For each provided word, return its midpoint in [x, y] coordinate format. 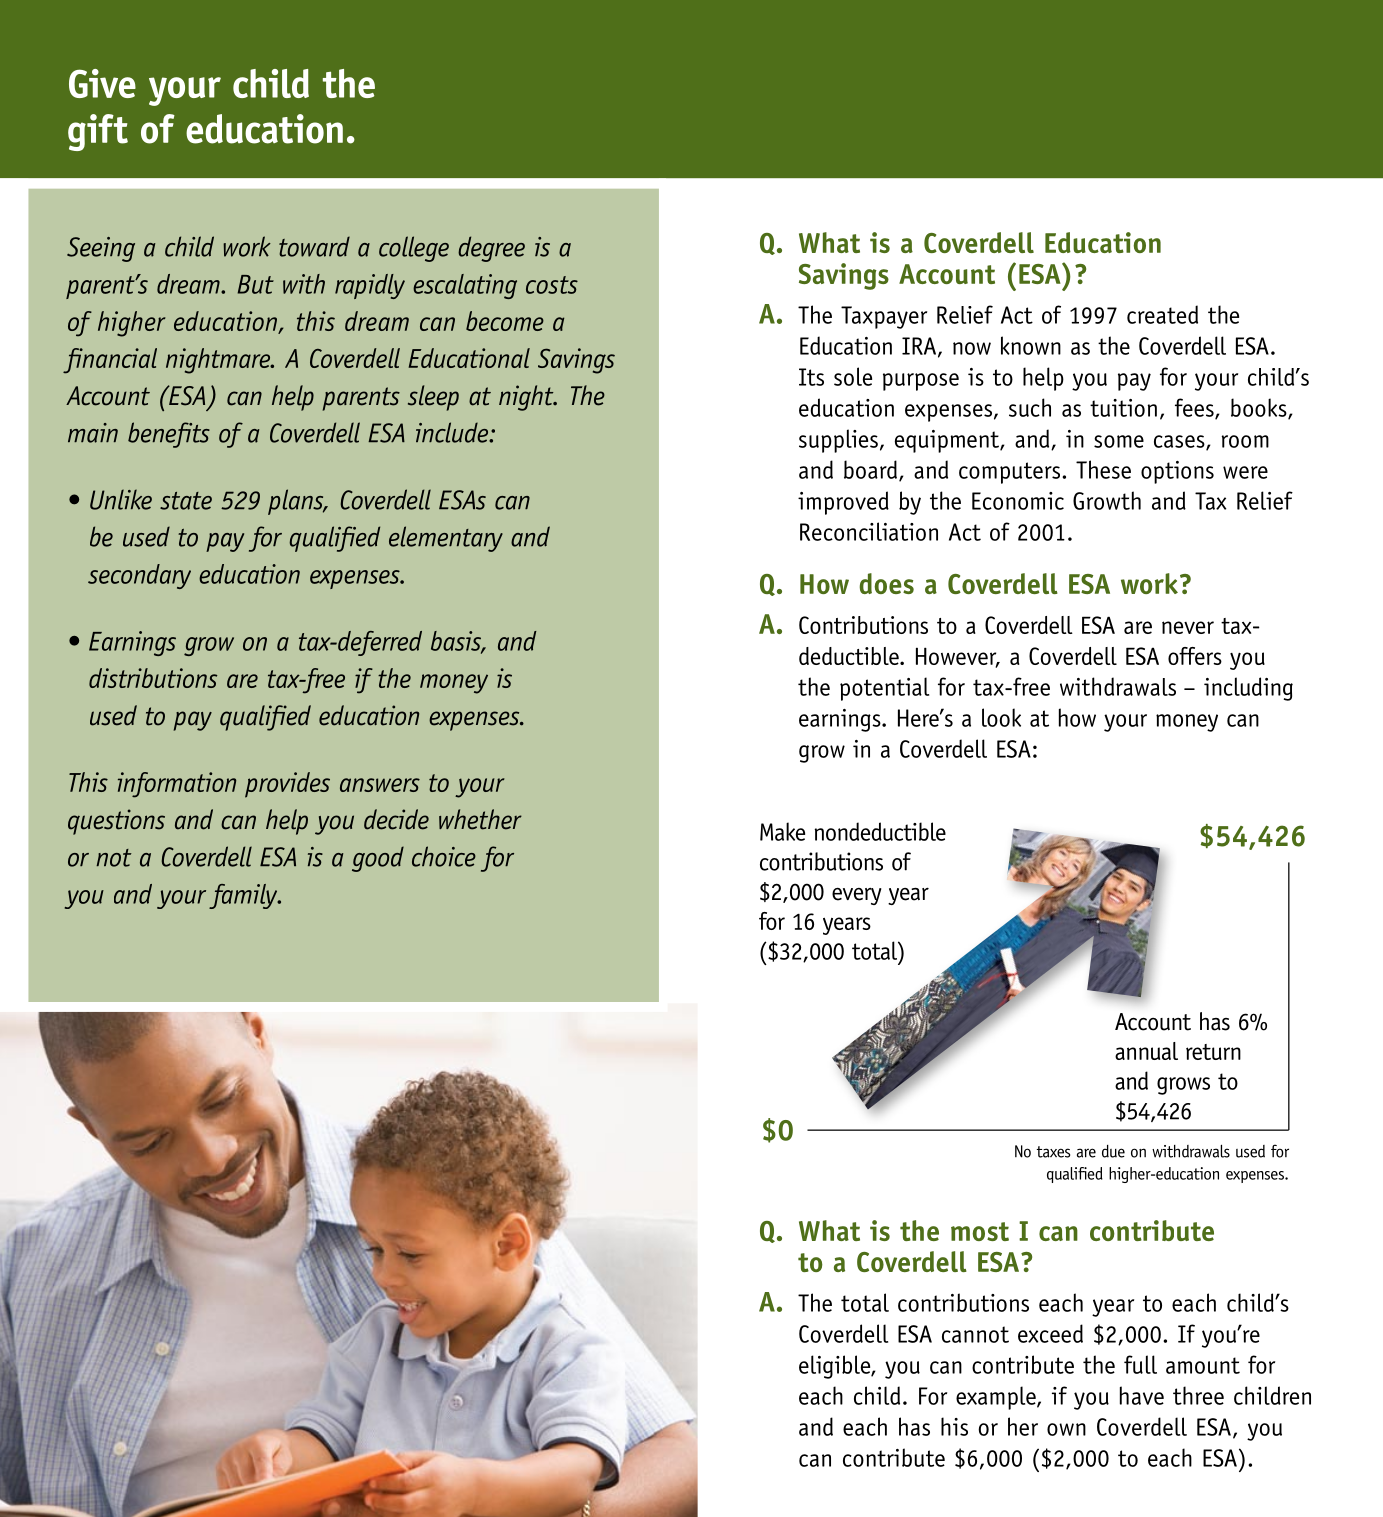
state [186, 501]
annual [1146, 1051]
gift [98, 132]
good [378, 859]
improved [843, 503]
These [1103, 469]
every [856, 896]
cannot [975, 1334]
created [1162, 314]
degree [491, 249]
